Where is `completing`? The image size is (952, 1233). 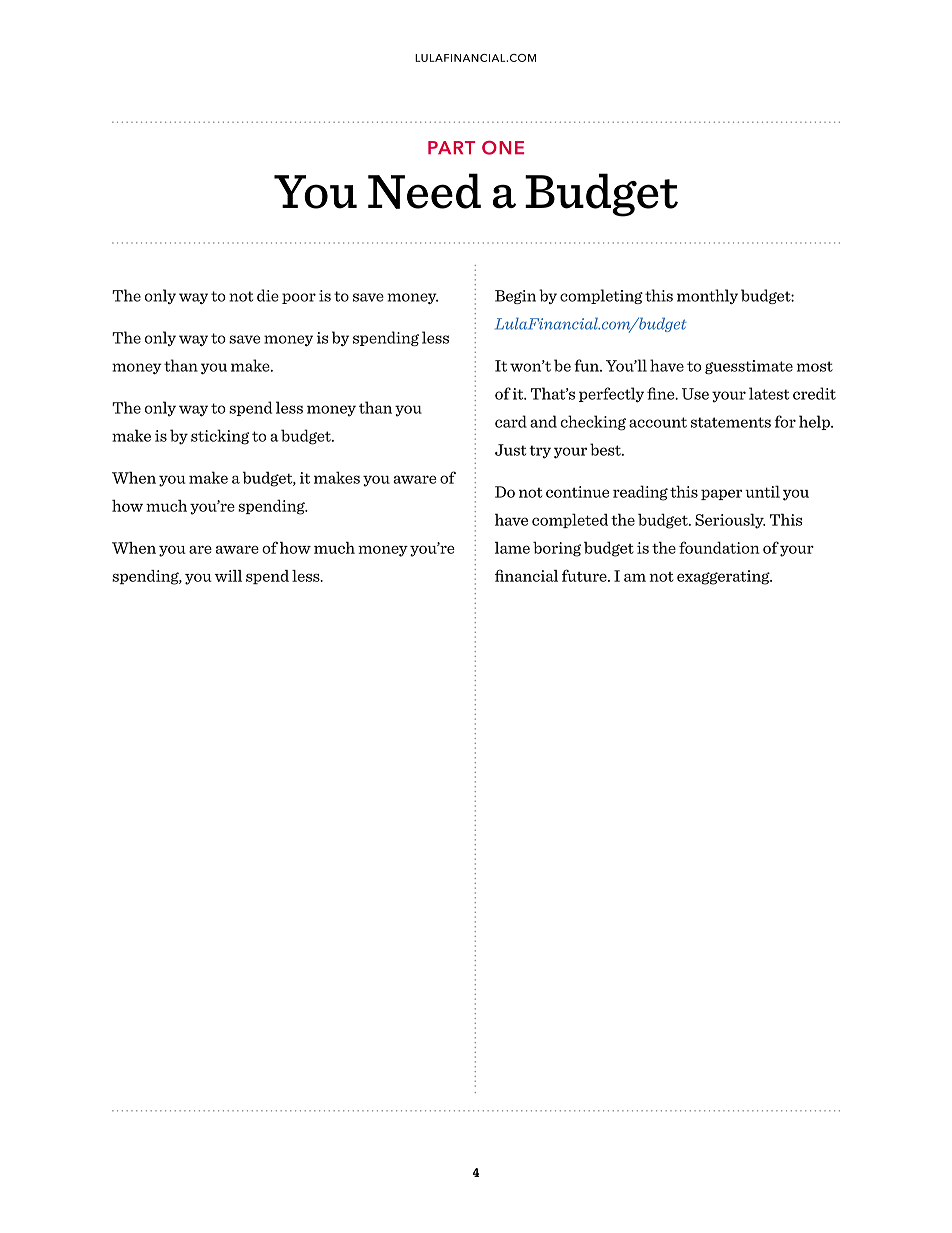
completing is located at coordinates (601, 296).
